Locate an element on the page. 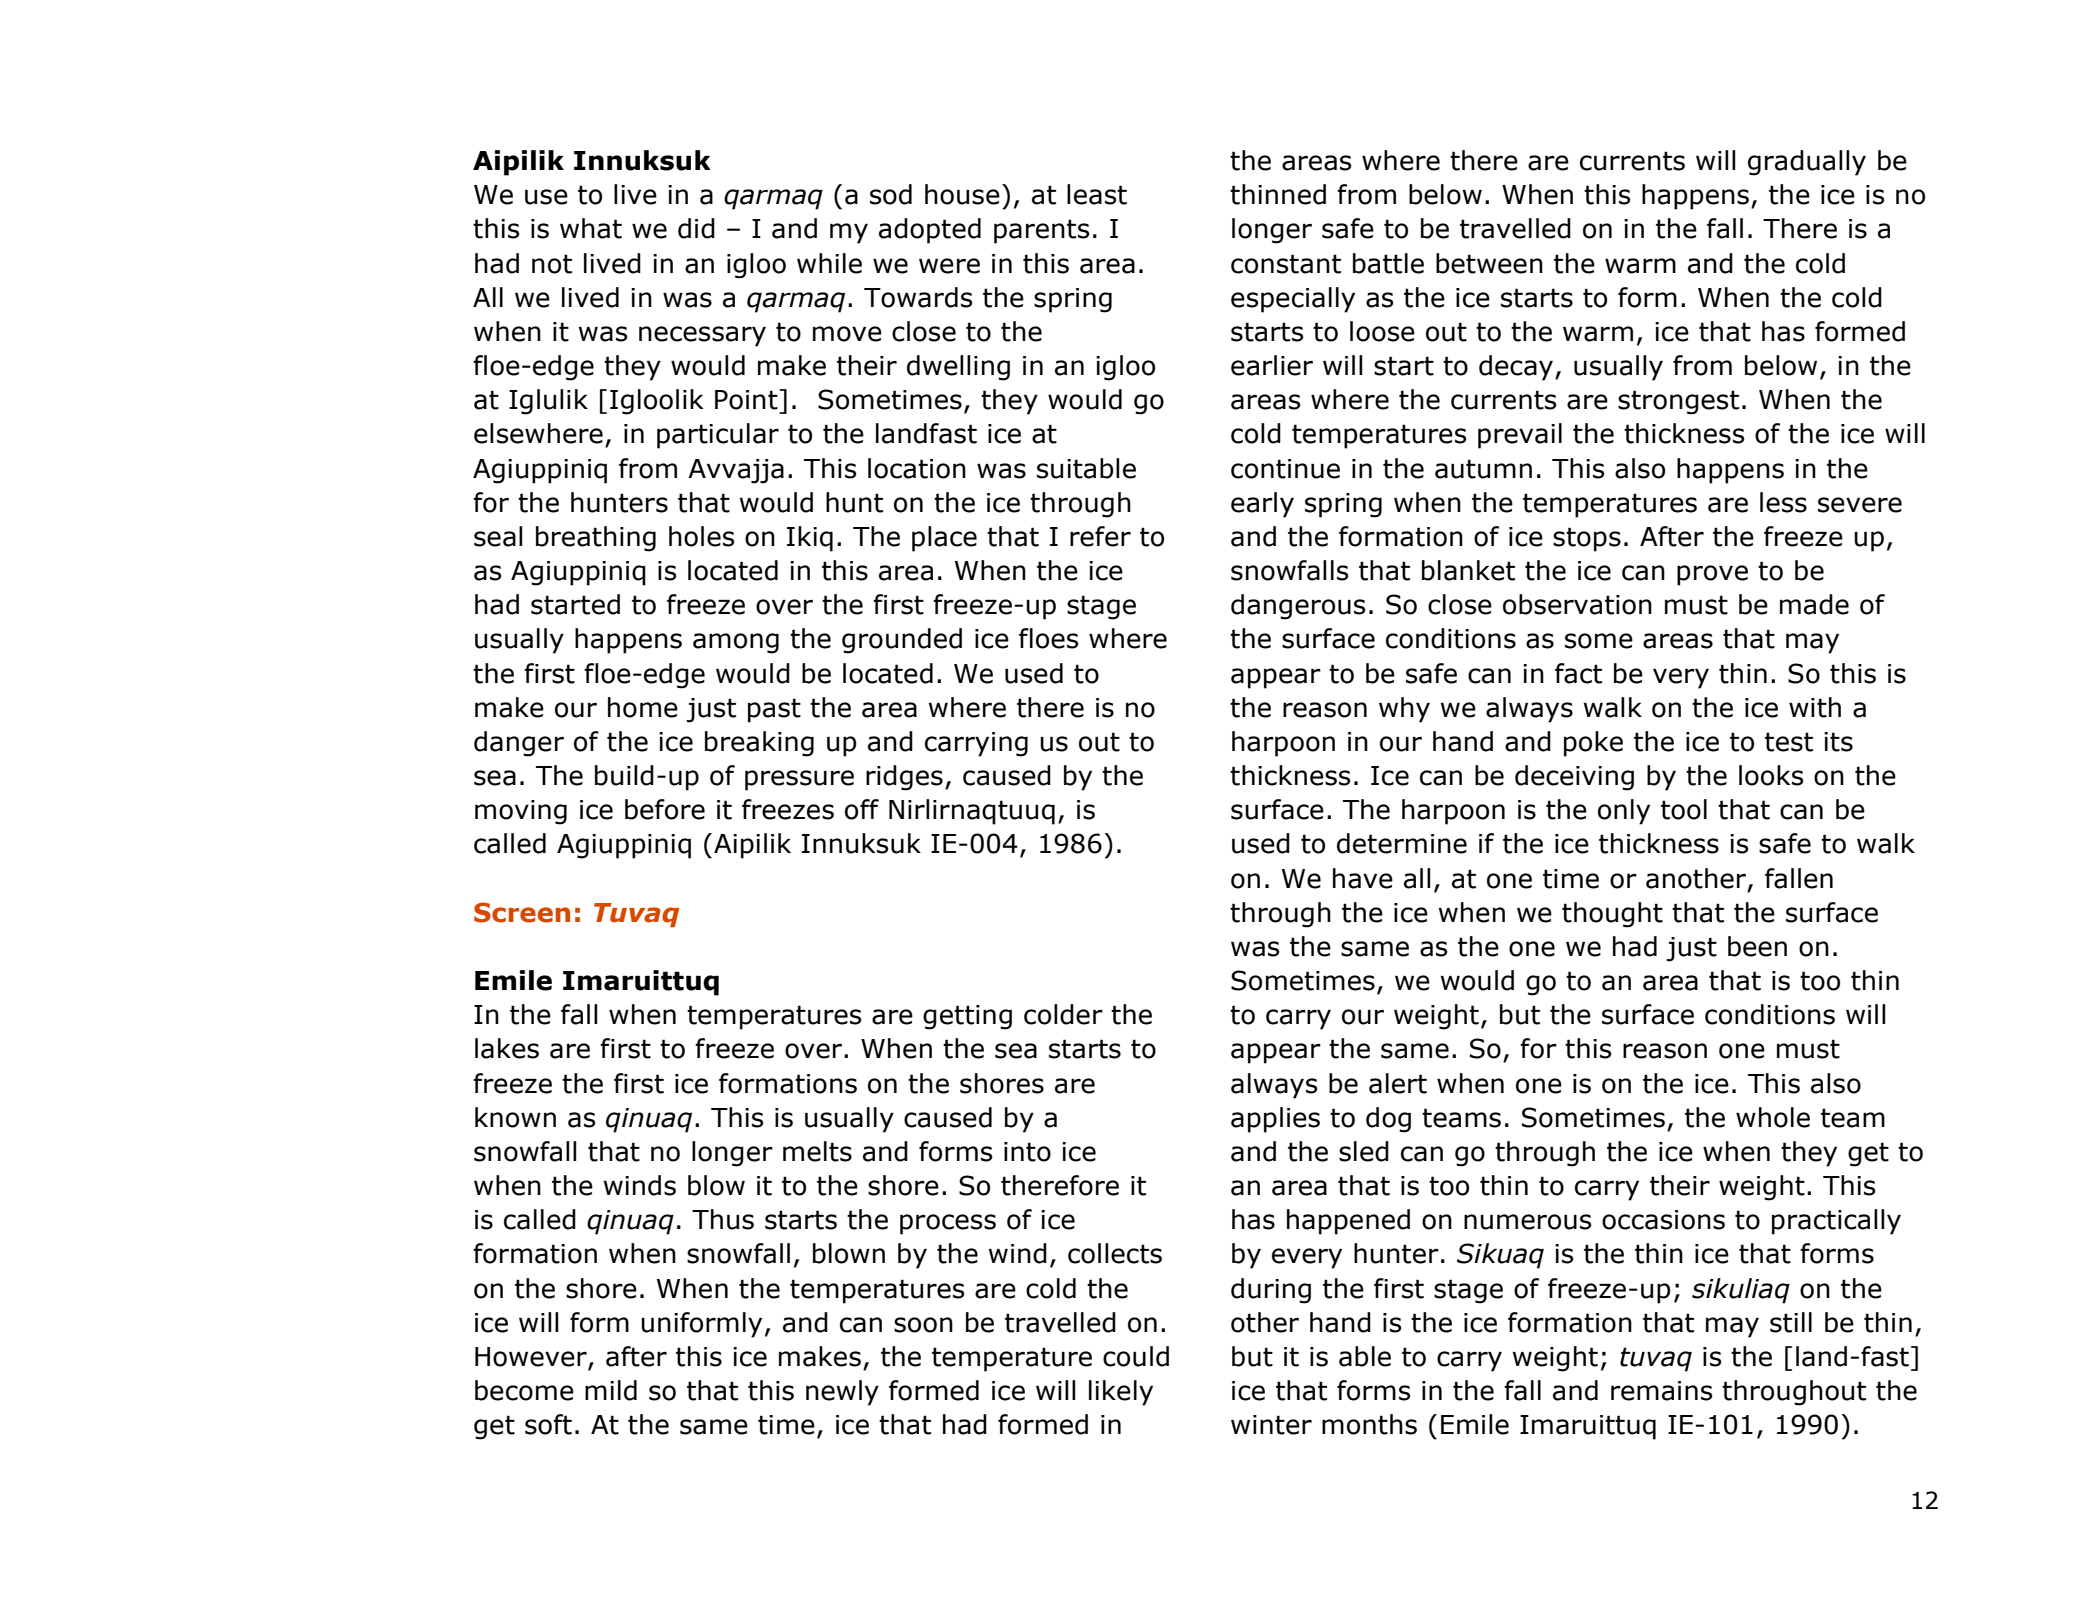 This image has width=2082, height=1609. gradually is located at coordinates (1807, 163).
